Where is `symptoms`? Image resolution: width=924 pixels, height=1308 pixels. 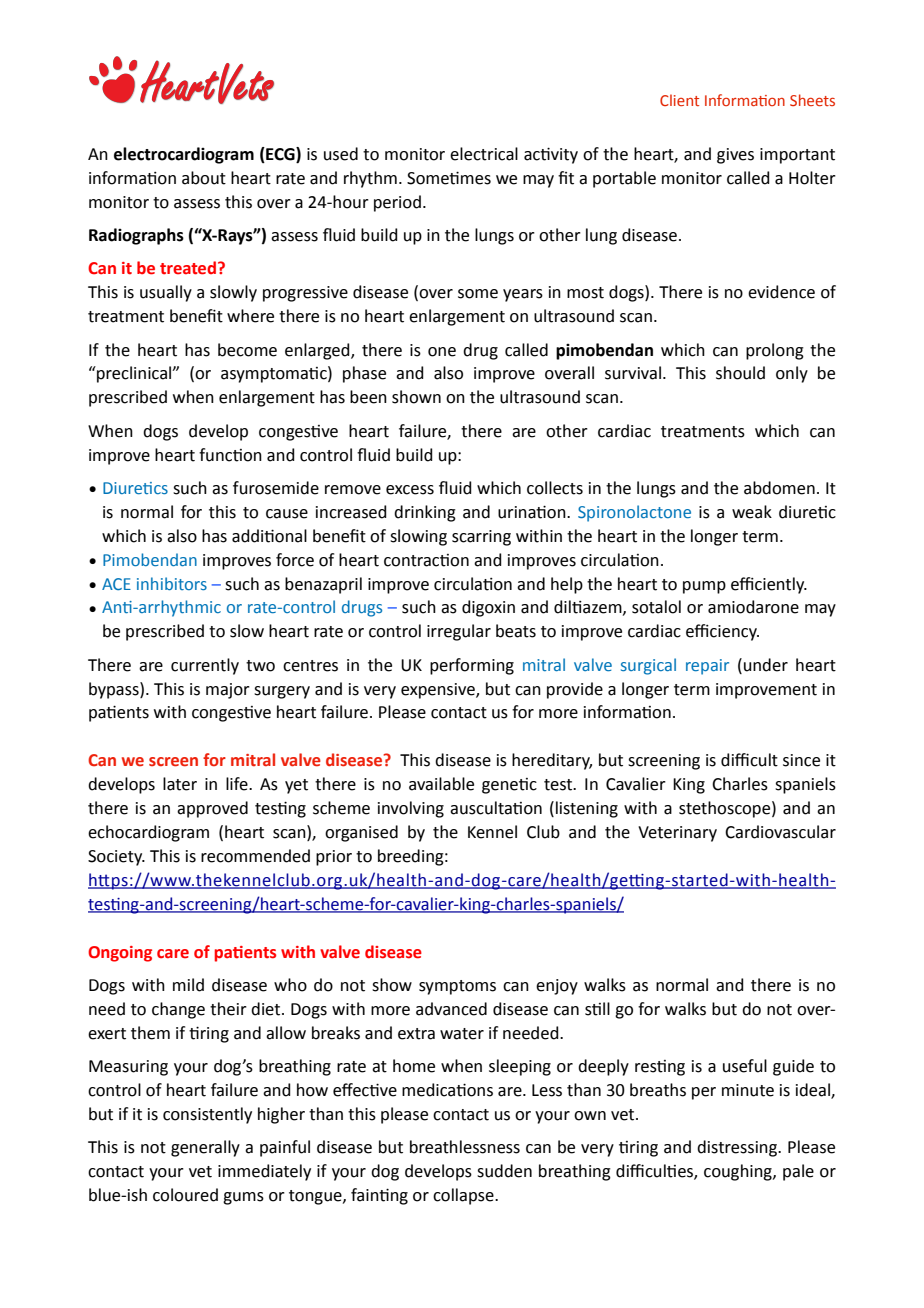
symptoms is located at coordinates (457, 987).
